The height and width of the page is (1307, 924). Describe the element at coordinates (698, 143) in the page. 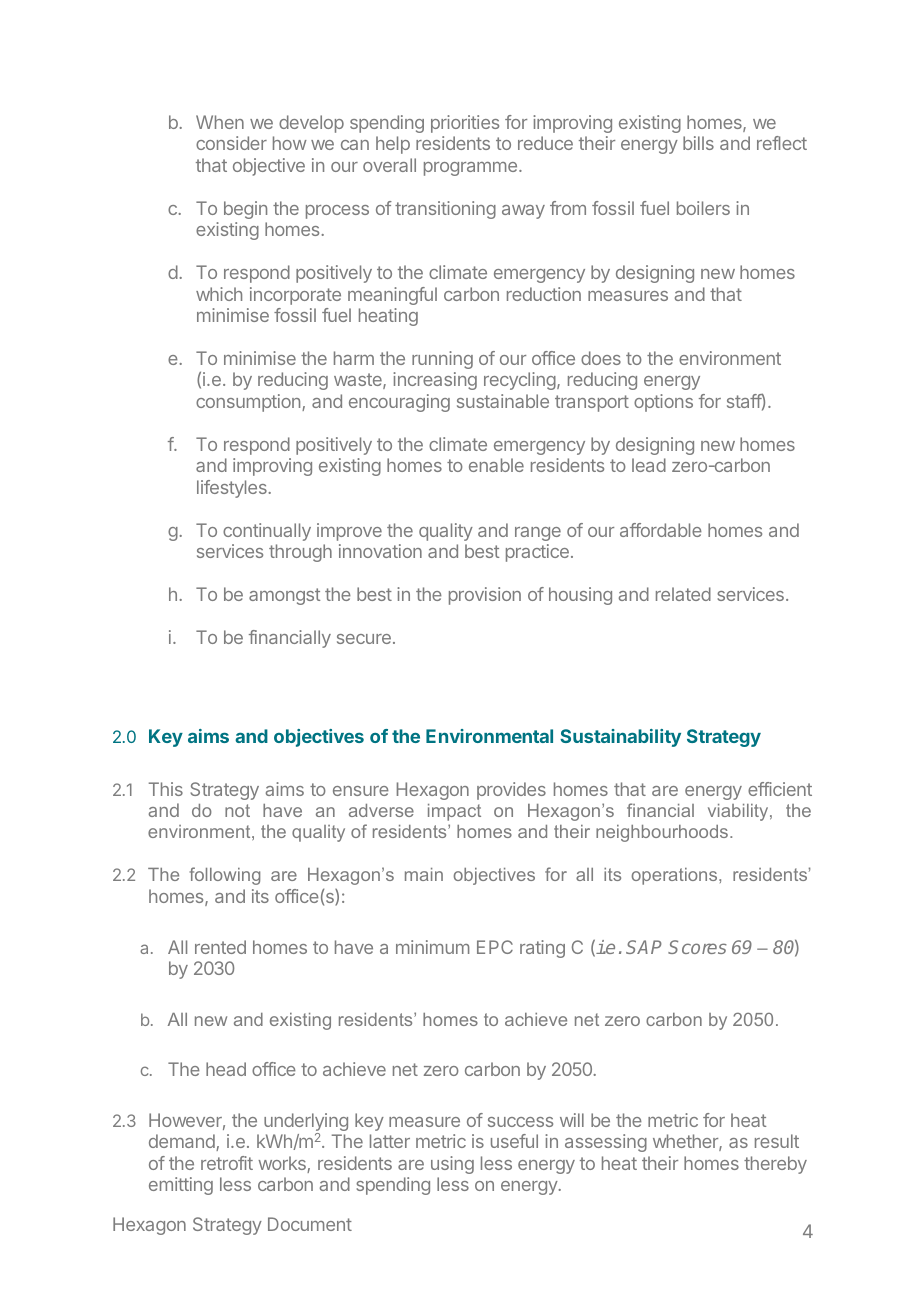

I see `bills` at that location.
